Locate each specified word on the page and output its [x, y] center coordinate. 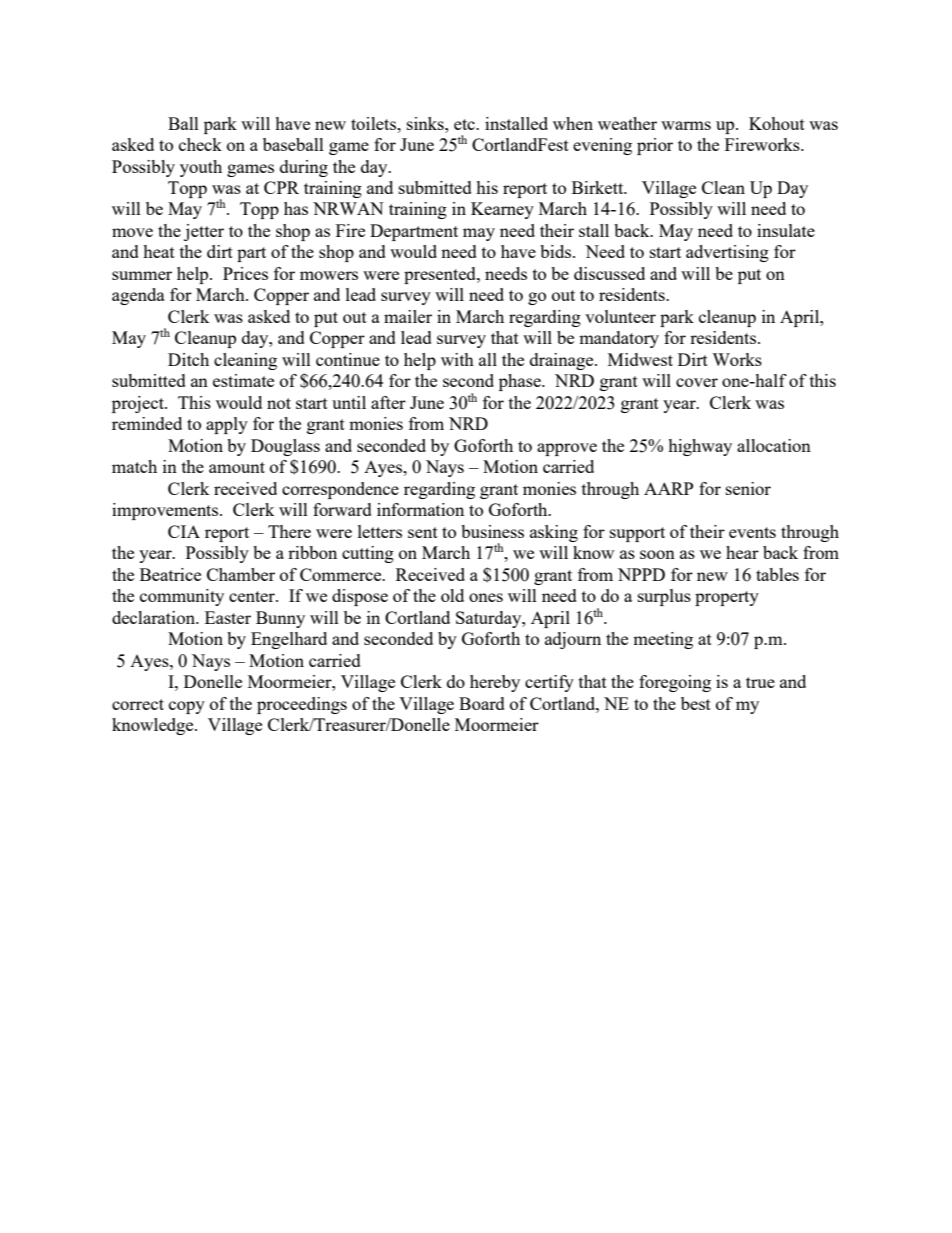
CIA [184, 531]
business [492, 531]
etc [465, 124]
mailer [408, 316]
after [388, 402]
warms [686, 125]
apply [227, 425]
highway [700, 447]
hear [742, 552]
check [200, 144]
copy [187, 707]
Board [482, 703]
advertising [727, 253]
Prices [245, 273]
